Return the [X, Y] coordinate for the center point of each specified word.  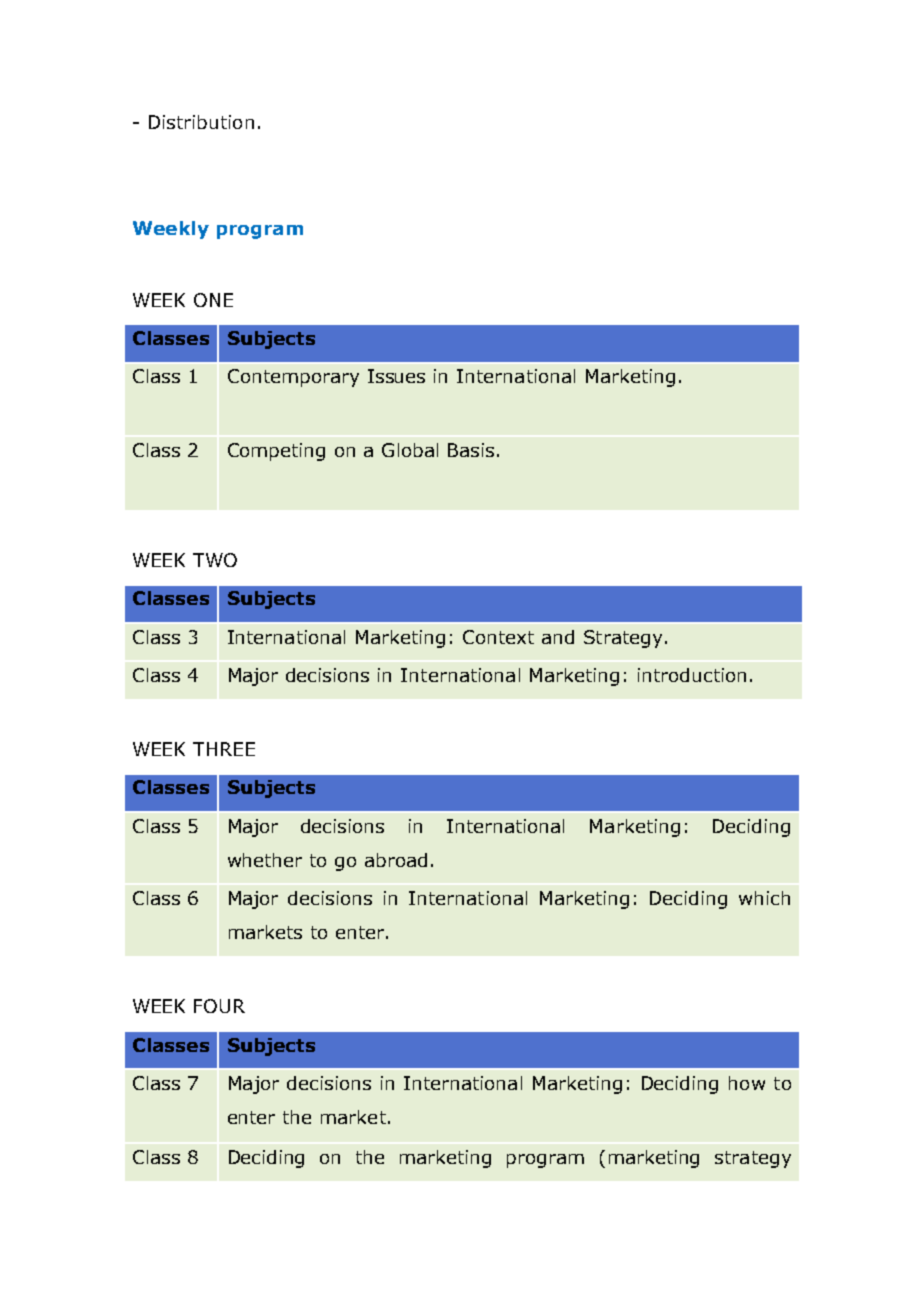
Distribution [201, 122]
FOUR [219, 1006]
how [747, 1083]
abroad [396, 860]
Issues [396, 376]
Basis [471, 450]
